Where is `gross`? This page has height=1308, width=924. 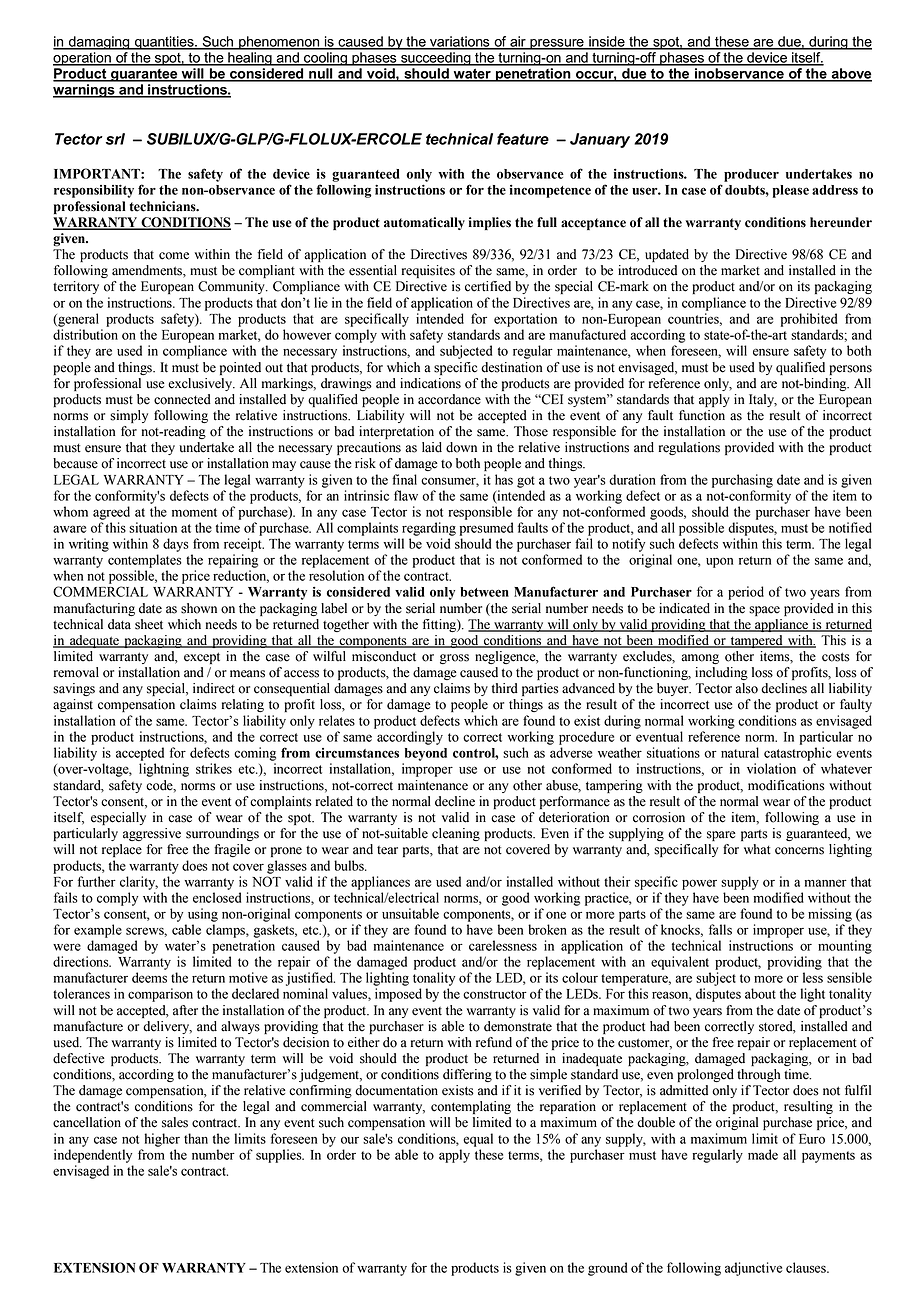 gross is located at coordinates (454, 659).
